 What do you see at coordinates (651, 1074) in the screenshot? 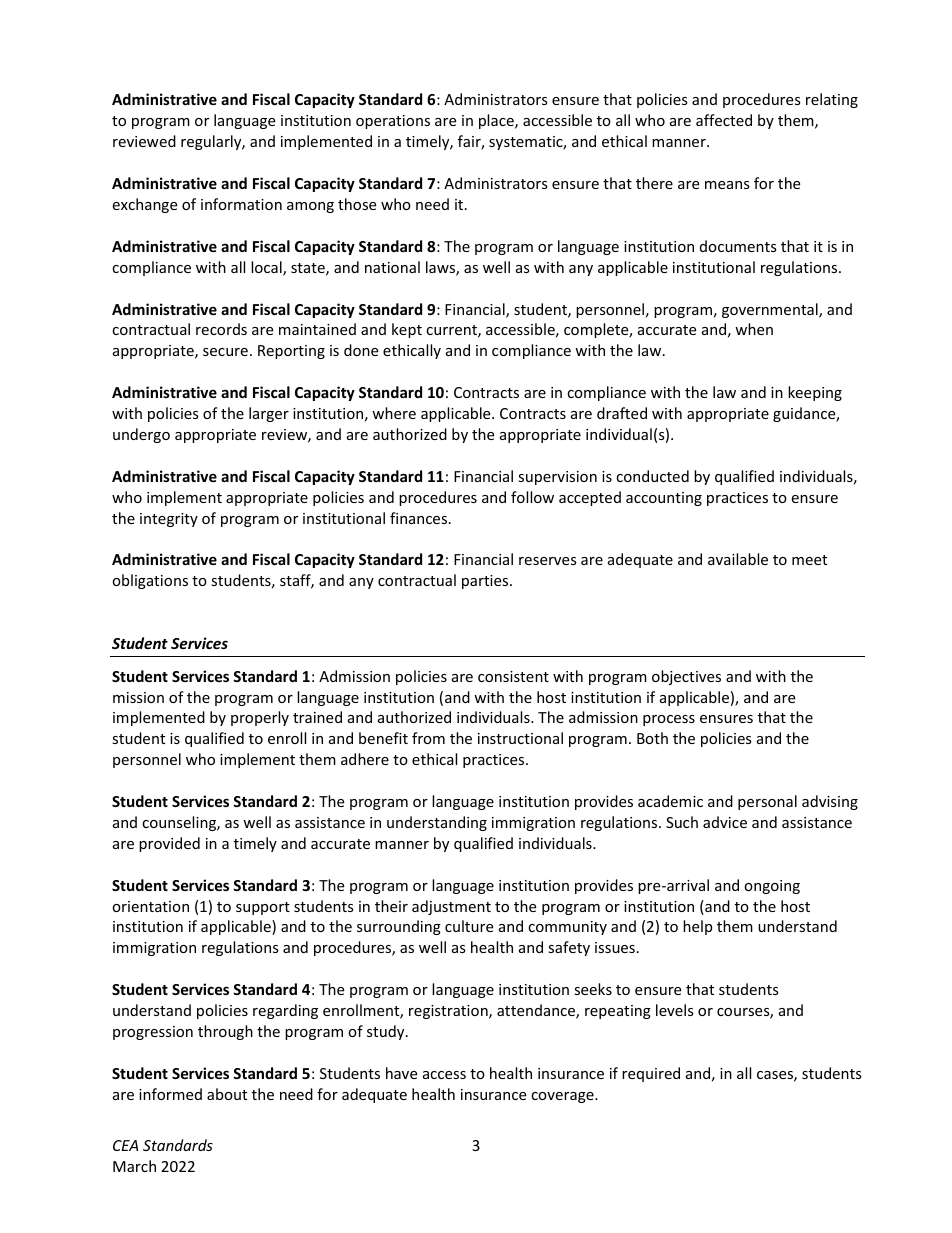
I see `required` at bounding box center [651, 1074].
